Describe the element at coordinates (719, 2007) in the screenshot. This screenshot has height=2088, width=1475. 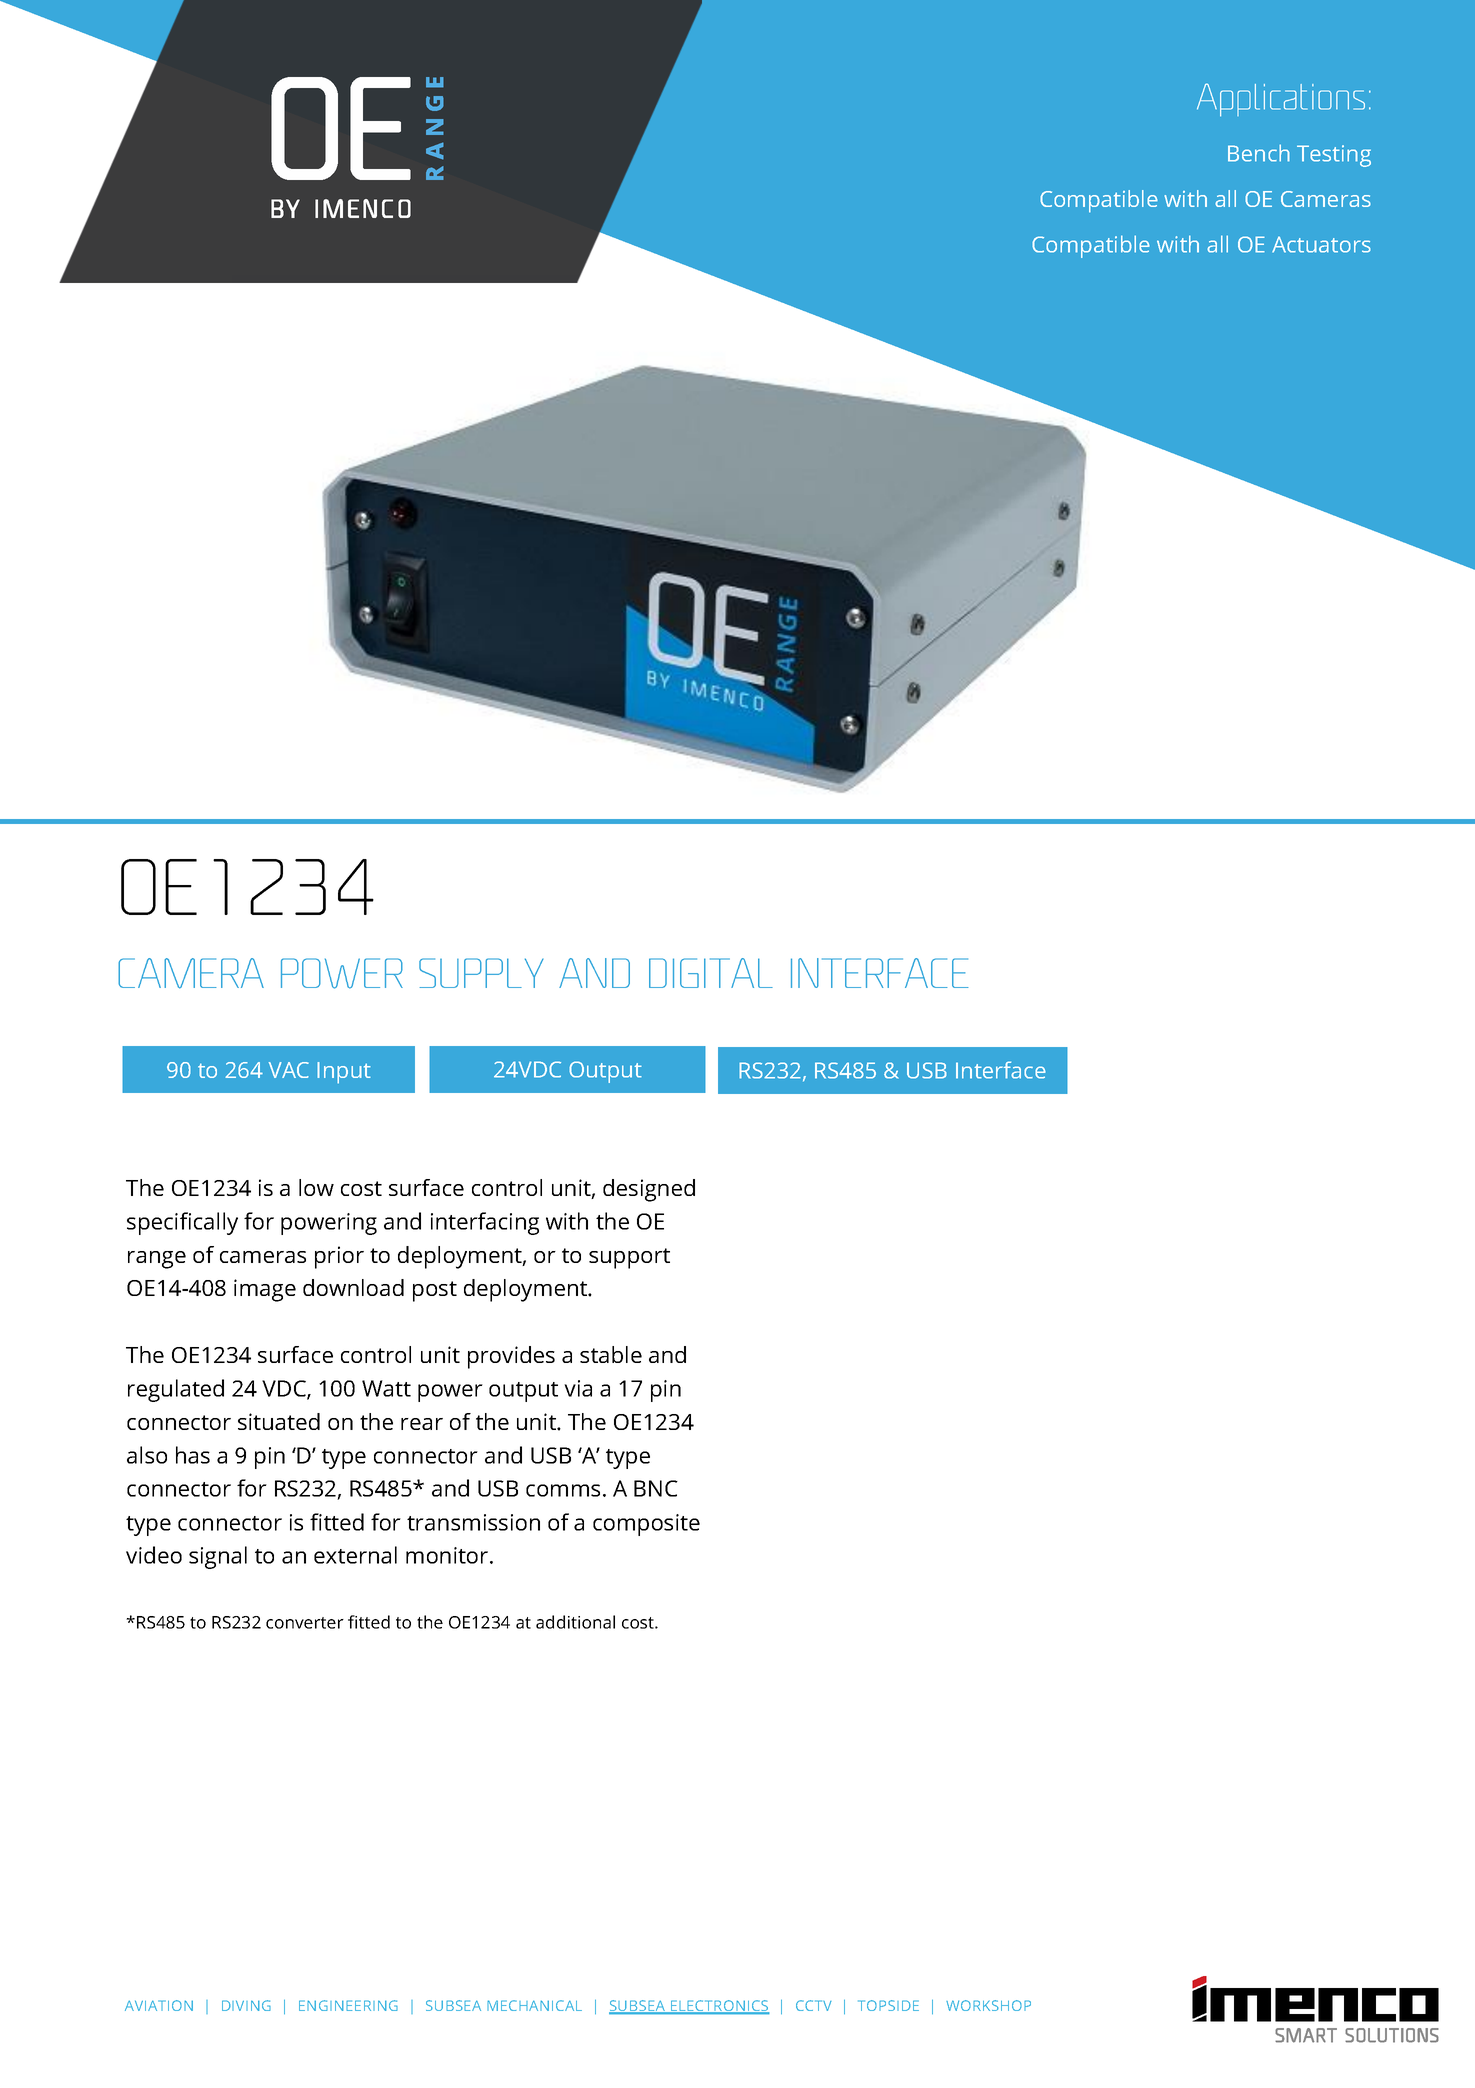
I see `ELECTRONICS` at that location.
